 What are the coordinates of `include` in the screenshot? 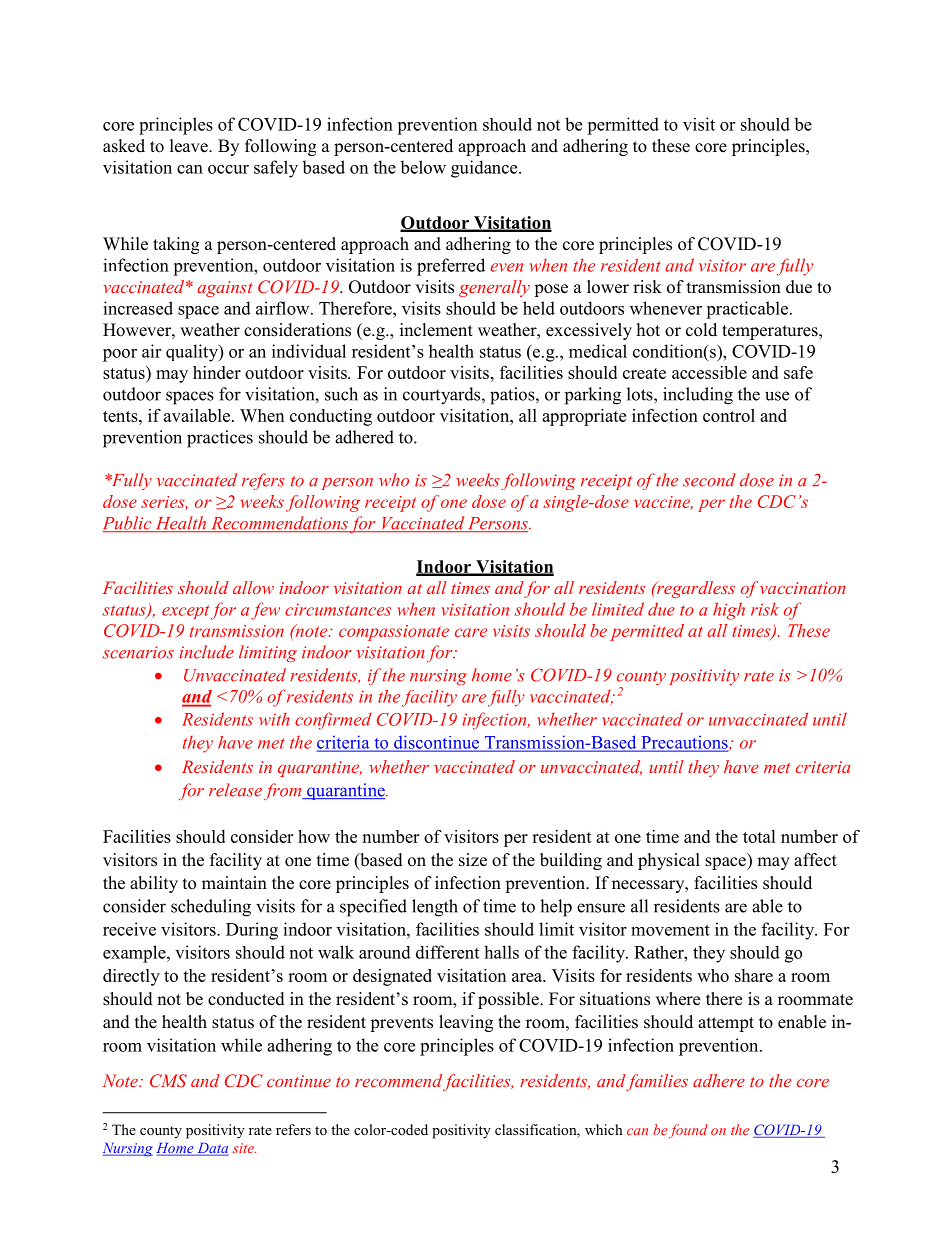 It's located at (206, 652).
